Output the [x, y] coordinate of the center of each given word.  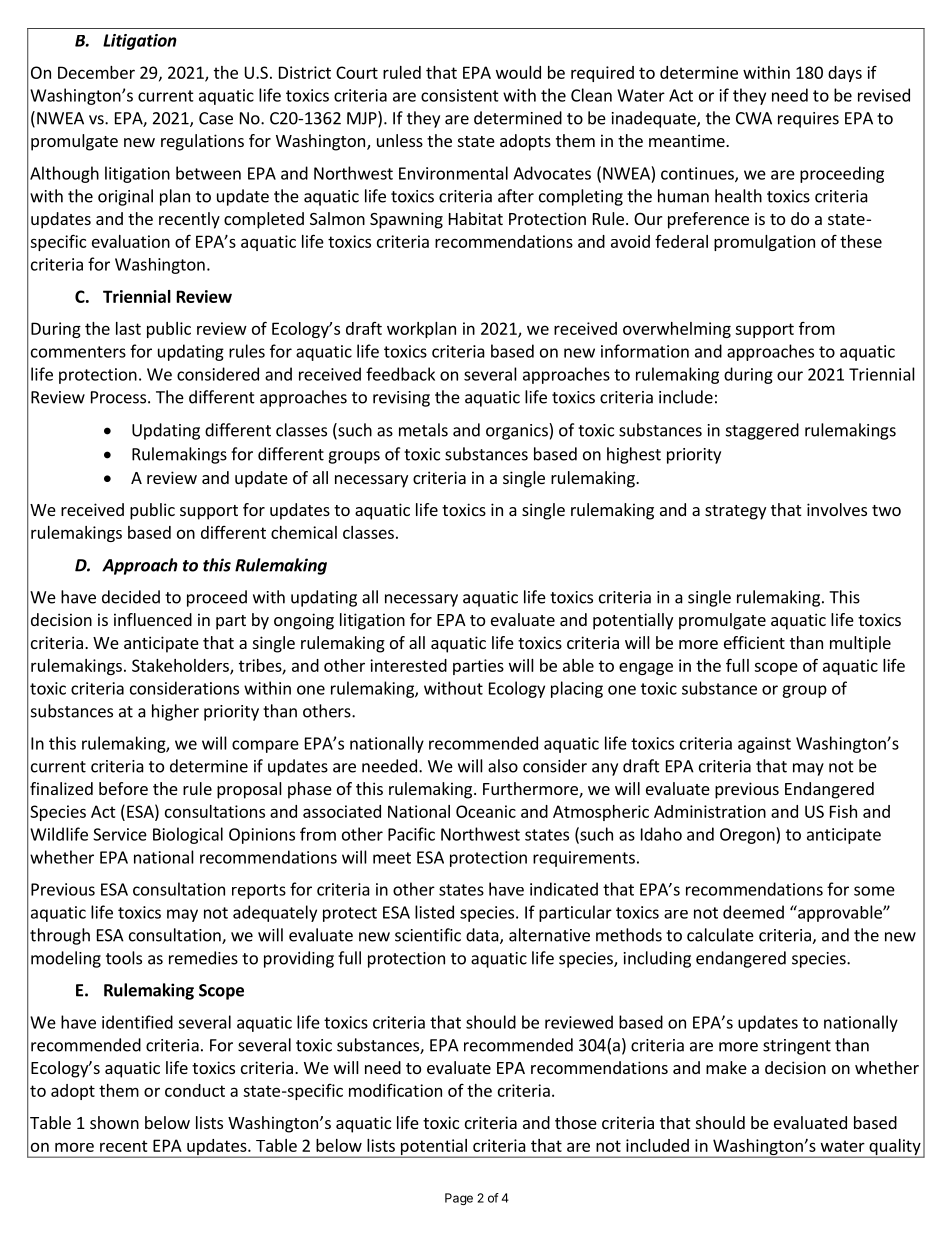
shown [114, 1122]
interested [408, 665]
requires [808, 120]
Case [216, 118]
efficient [754, 642]
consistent [460, 95]
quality [895, 1148]
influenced [153, 619]
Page [459, 1199]
